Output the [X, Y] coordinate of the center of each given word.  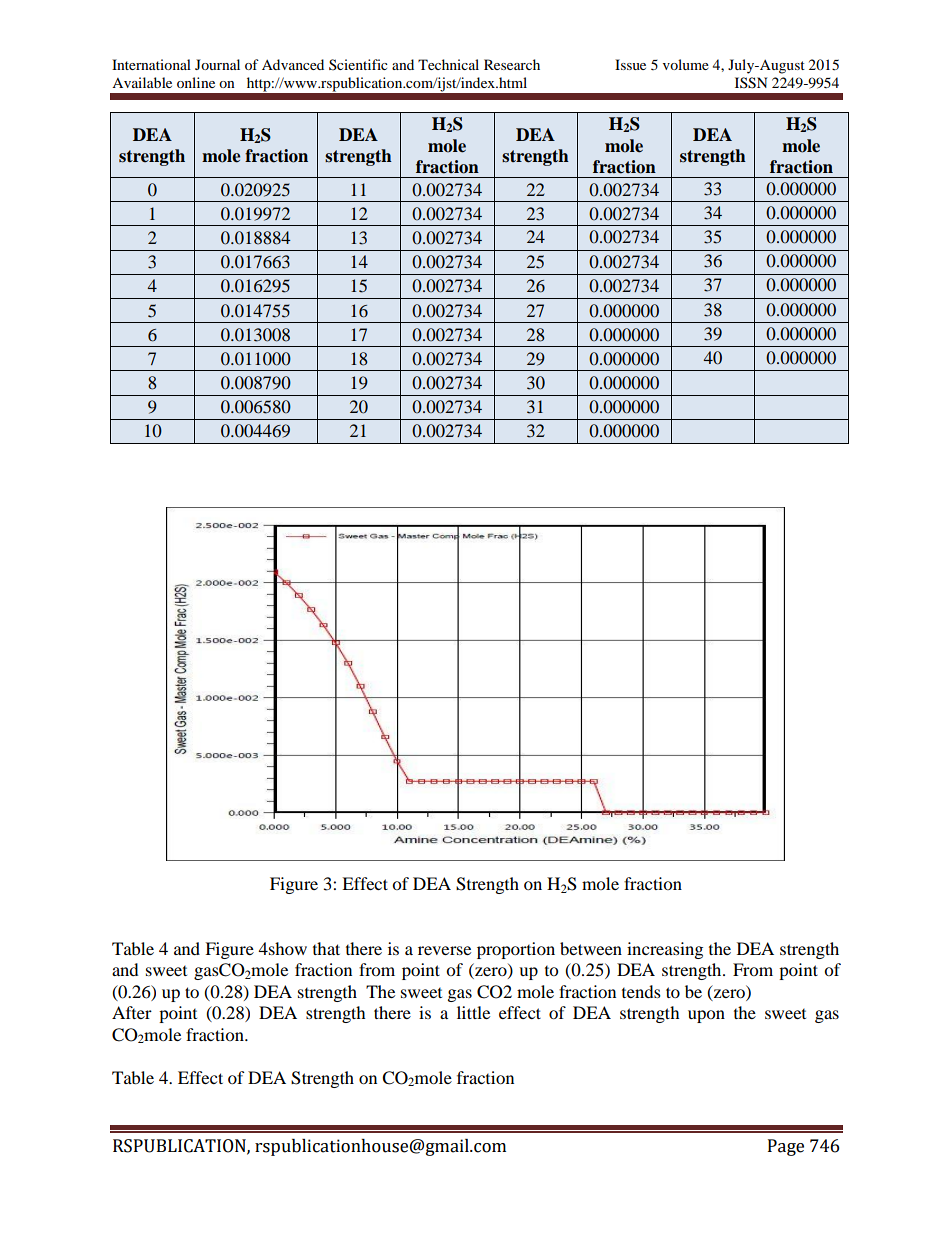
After [132, 1012]
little [473, 1012]
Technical [448, 64]
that [326, 948]
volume [686, 64]
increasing [665, 950]
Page [786, 1147]
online [196, 82]
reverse [444, 950]
